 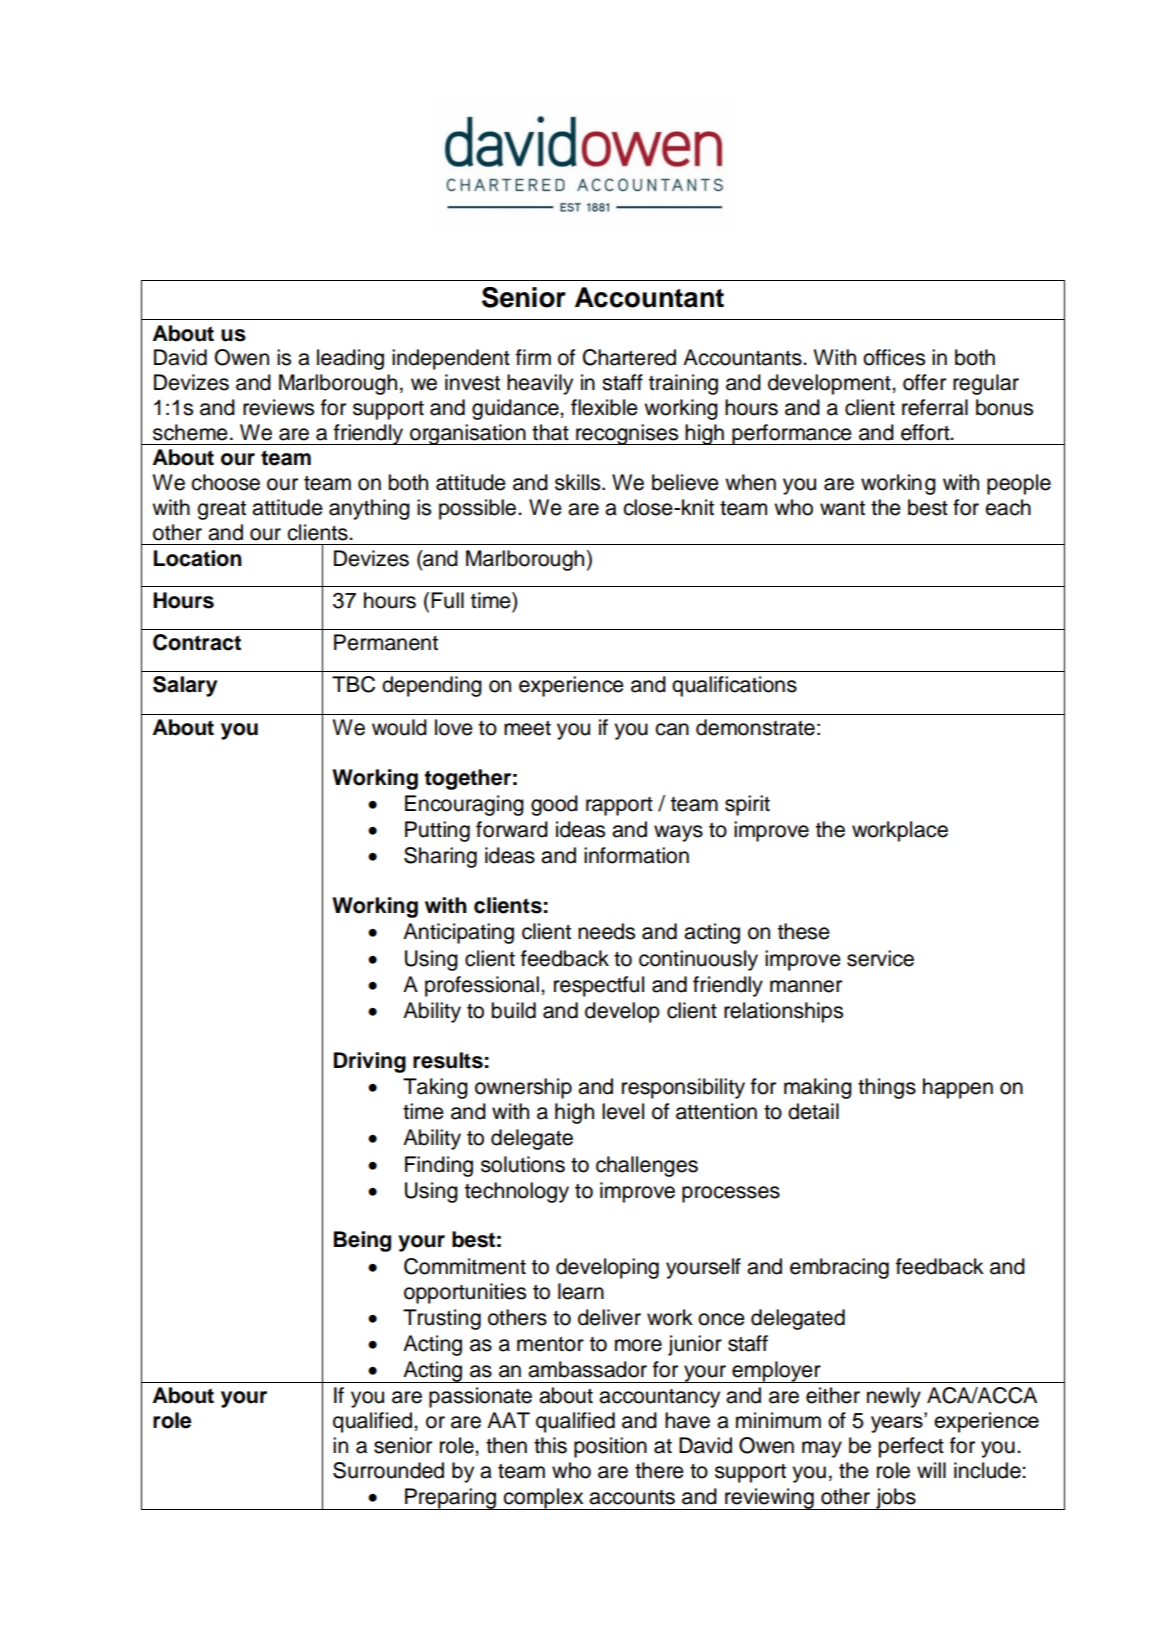 What do you see at coordinates (924, 382) in the screenshot?
I see `offer` at bounding box center [924, 382].
